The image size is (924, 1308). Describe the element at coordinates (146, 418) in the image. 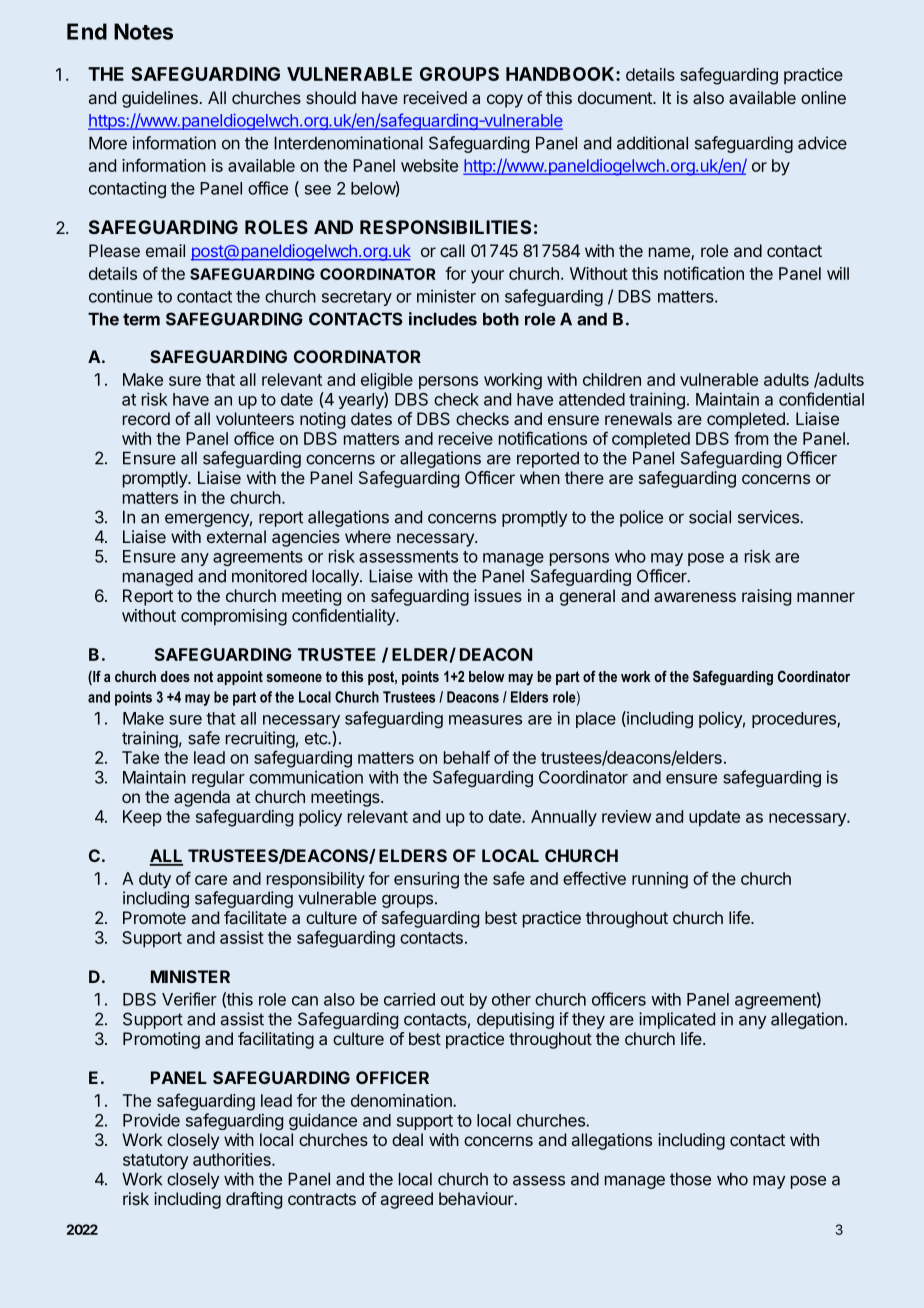

I see `record` at that location.
